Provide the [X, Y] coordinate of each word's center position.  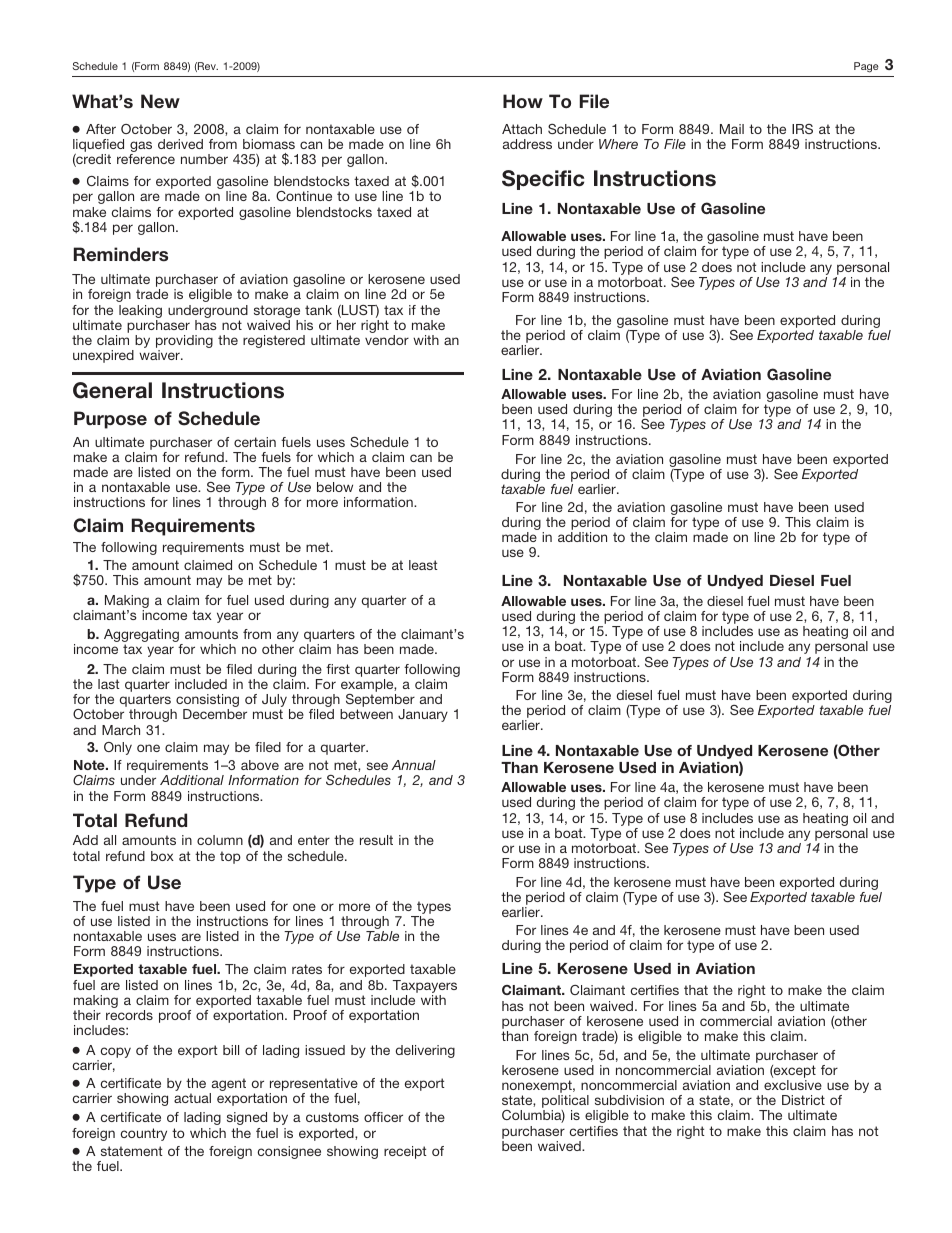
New [160, 101]
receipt [405, 1152]
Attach [522, 129]
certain [255, 442]
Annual [413, 765]
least [423, 565]
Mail [732, 129]
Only [118, 748]
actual [192, 1098]
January [423, 715]
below [335, 487]
